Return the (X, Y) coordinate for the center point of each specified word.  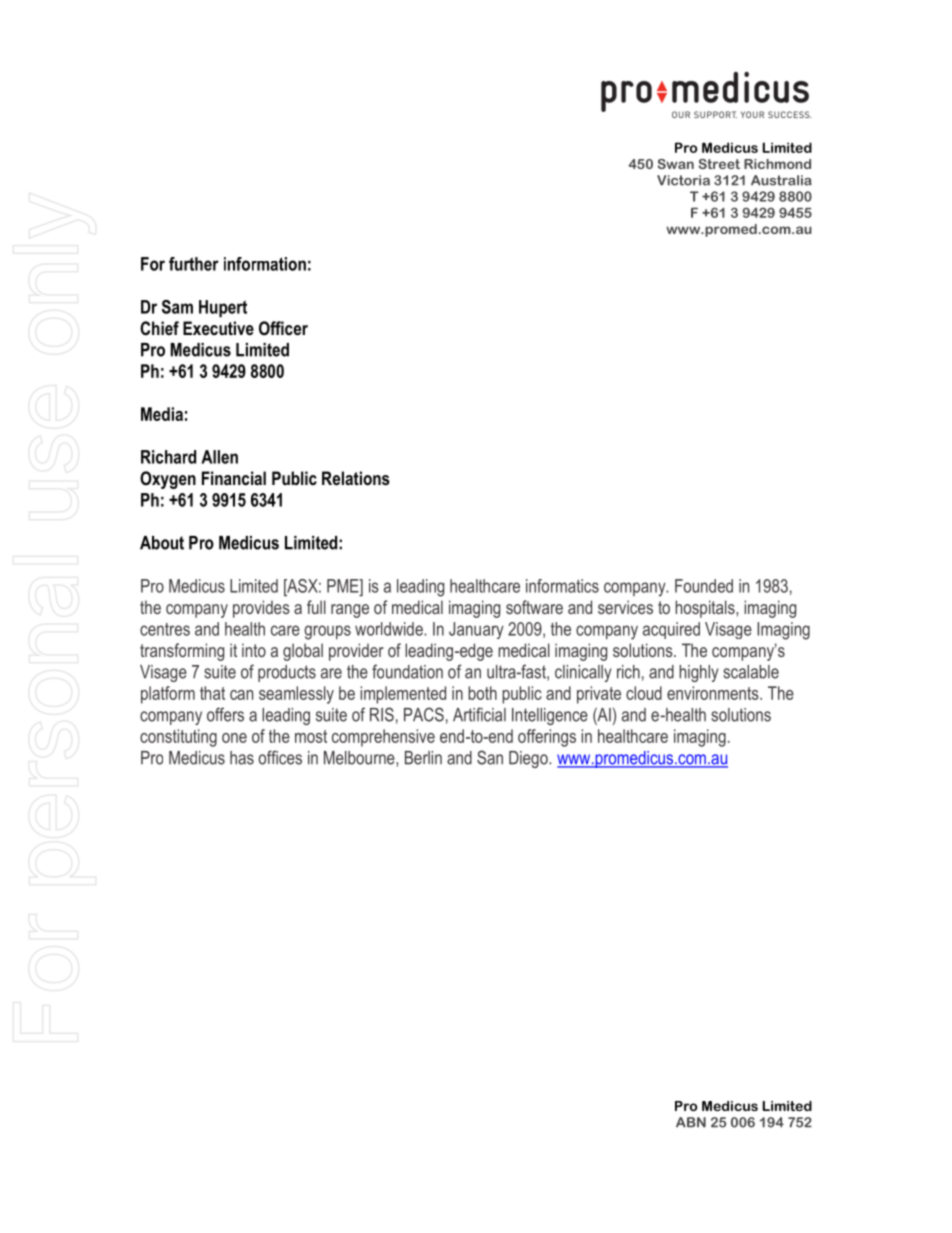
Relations (356, 478)
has (242, 758)
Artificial (479, 714)
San (490, 757)
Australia (781, 180)
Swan (676, 164)
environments (714, 693)
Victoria (683, 180)
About (162, 543)
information (265, 264)
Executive (218, 328)
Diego (529, 759)
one (234, 738)
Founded (704, 586)
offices (280, 757)
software (534, 607)
